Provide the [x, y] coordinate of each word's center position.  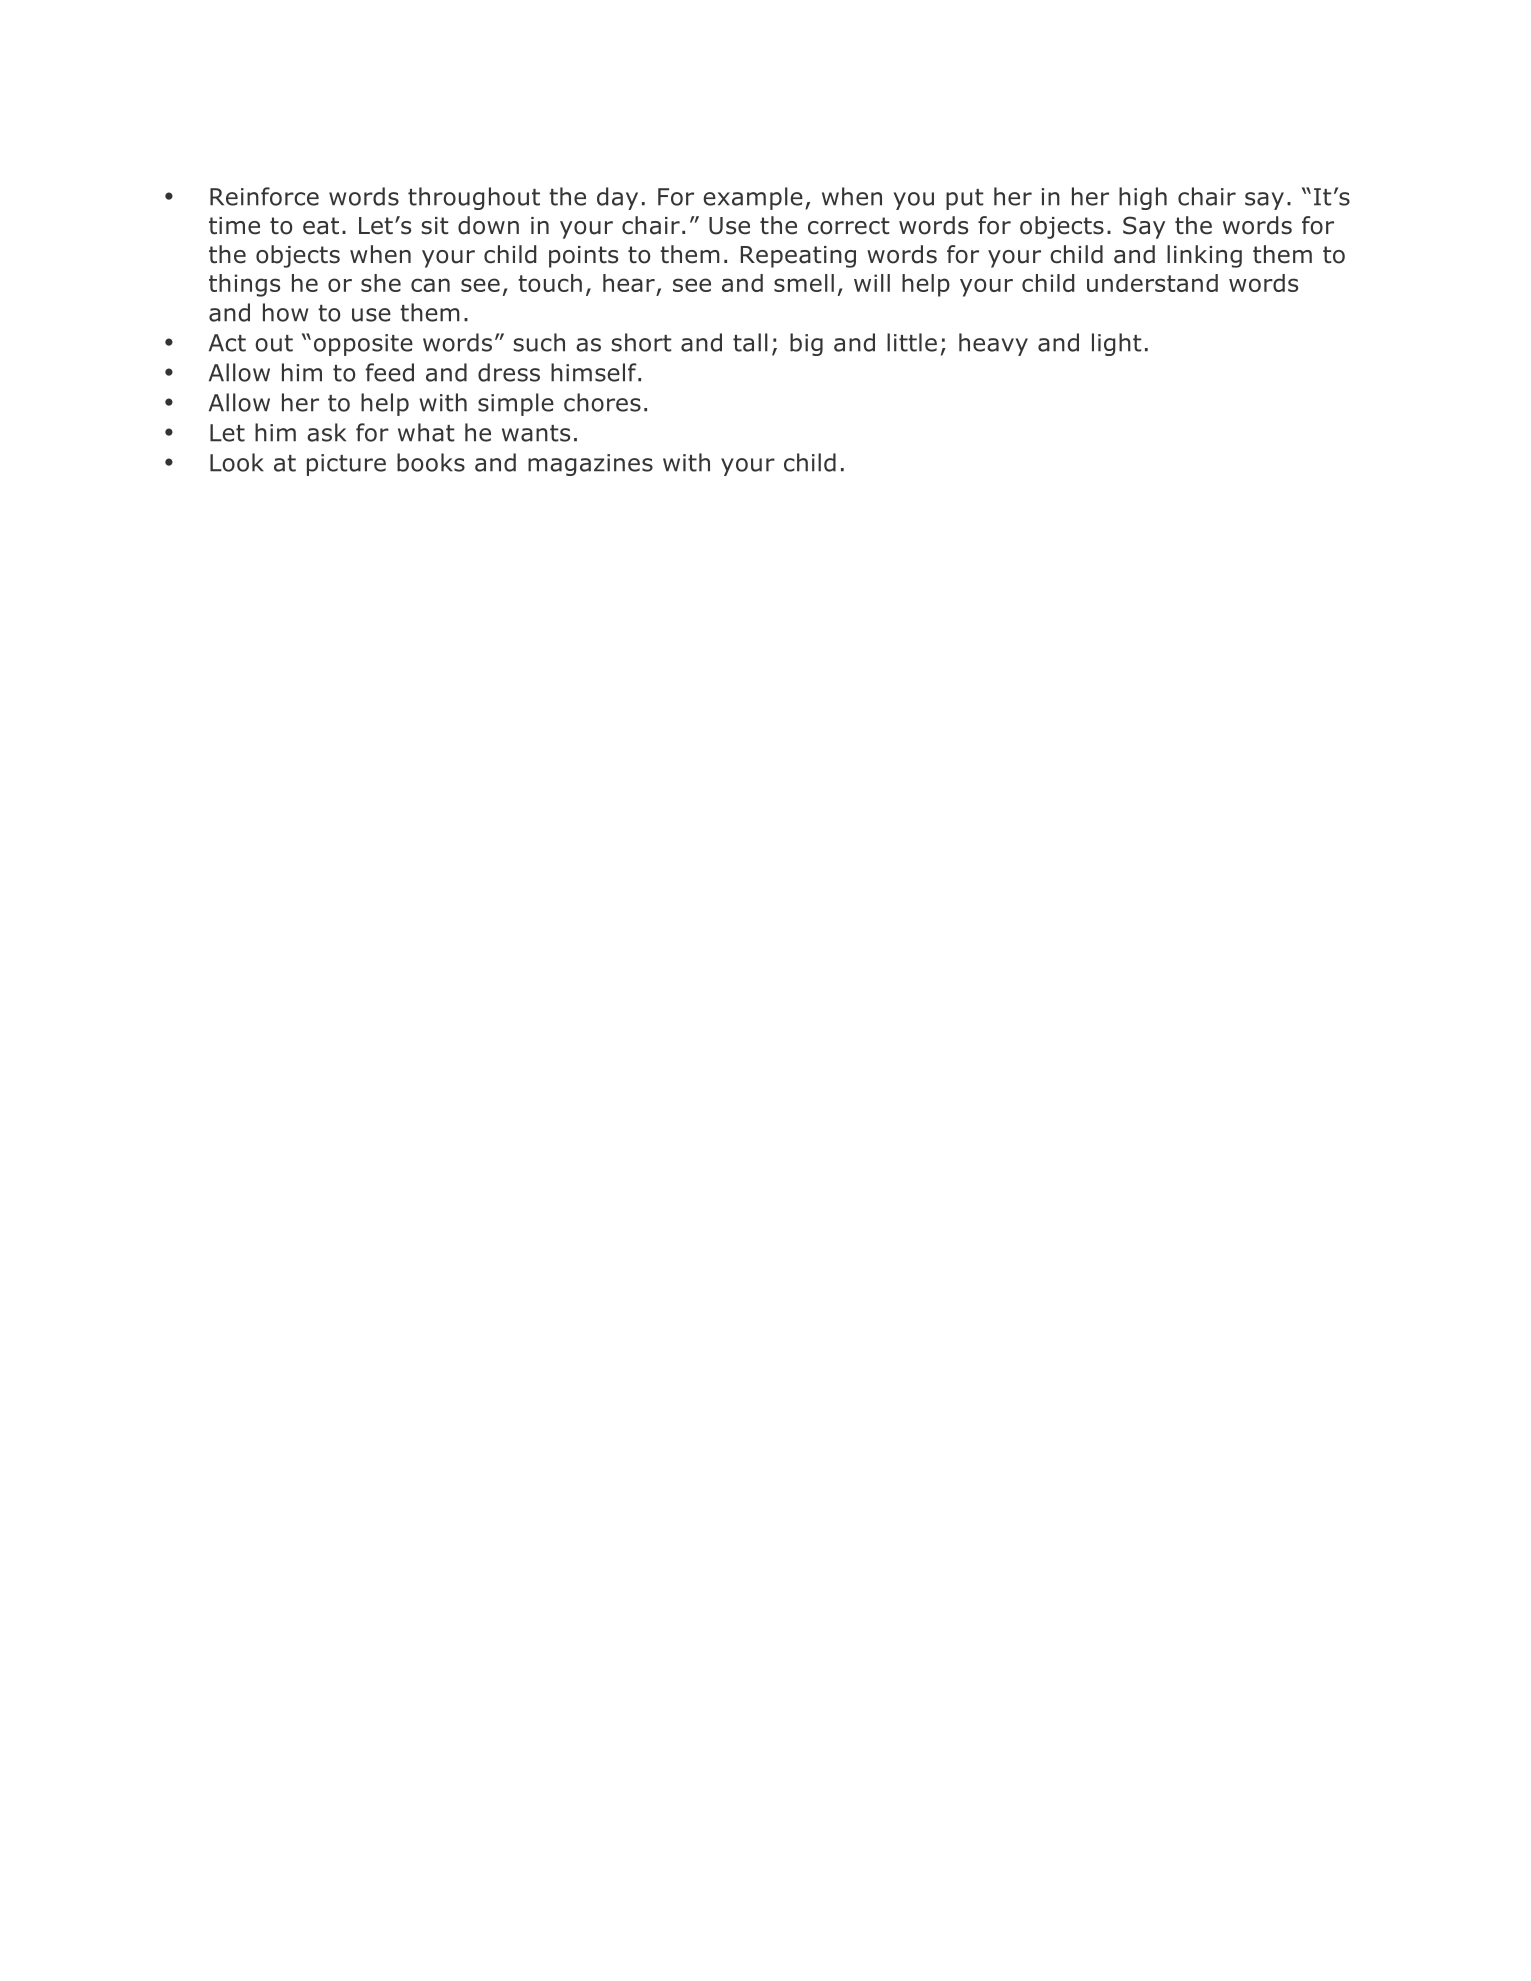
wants [536, 433]
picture [346, 465]
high [1143, 198]
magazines [590, 465]
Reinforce [264, 196]
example [753, 198]
